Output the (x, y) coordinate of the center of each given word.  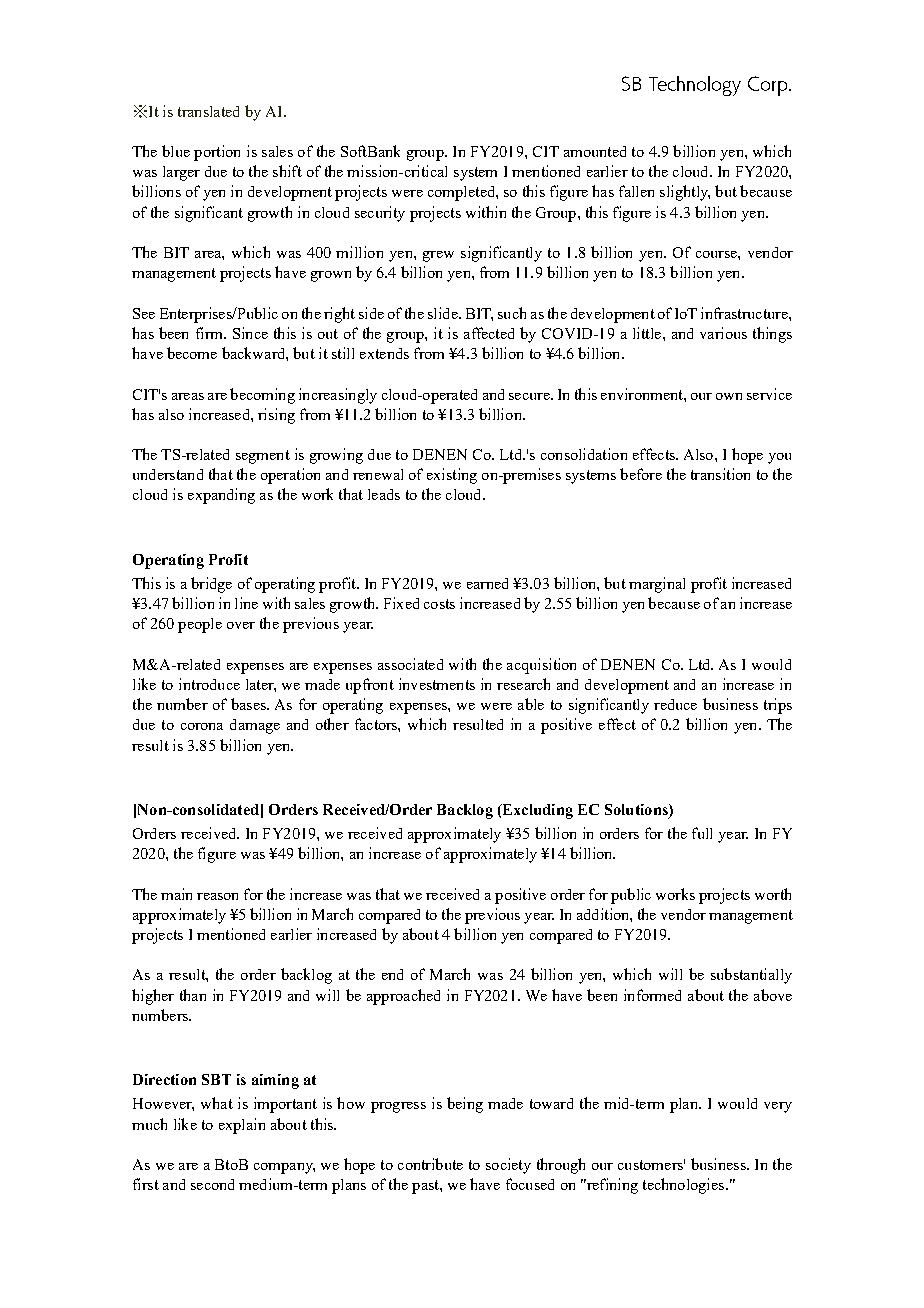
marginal (657, 585)
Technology (695, 86)
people (200, 625)
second (212, 1184)
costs (439, 604)
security (380, 214)
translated (208, 111)
